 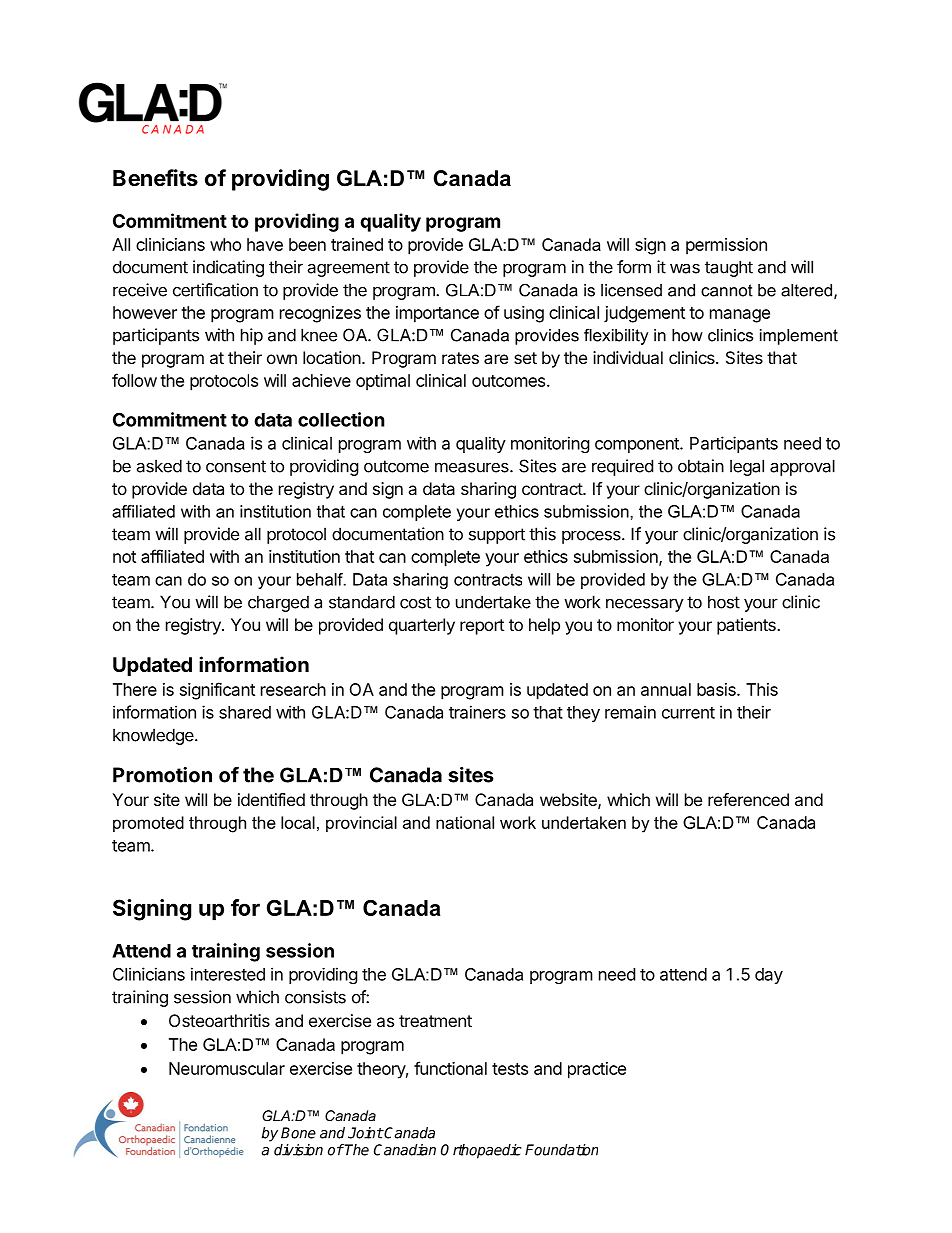 What do you see at coordinates (225, 244) in the page?
I see `who` at bounding box center [225, 244].
